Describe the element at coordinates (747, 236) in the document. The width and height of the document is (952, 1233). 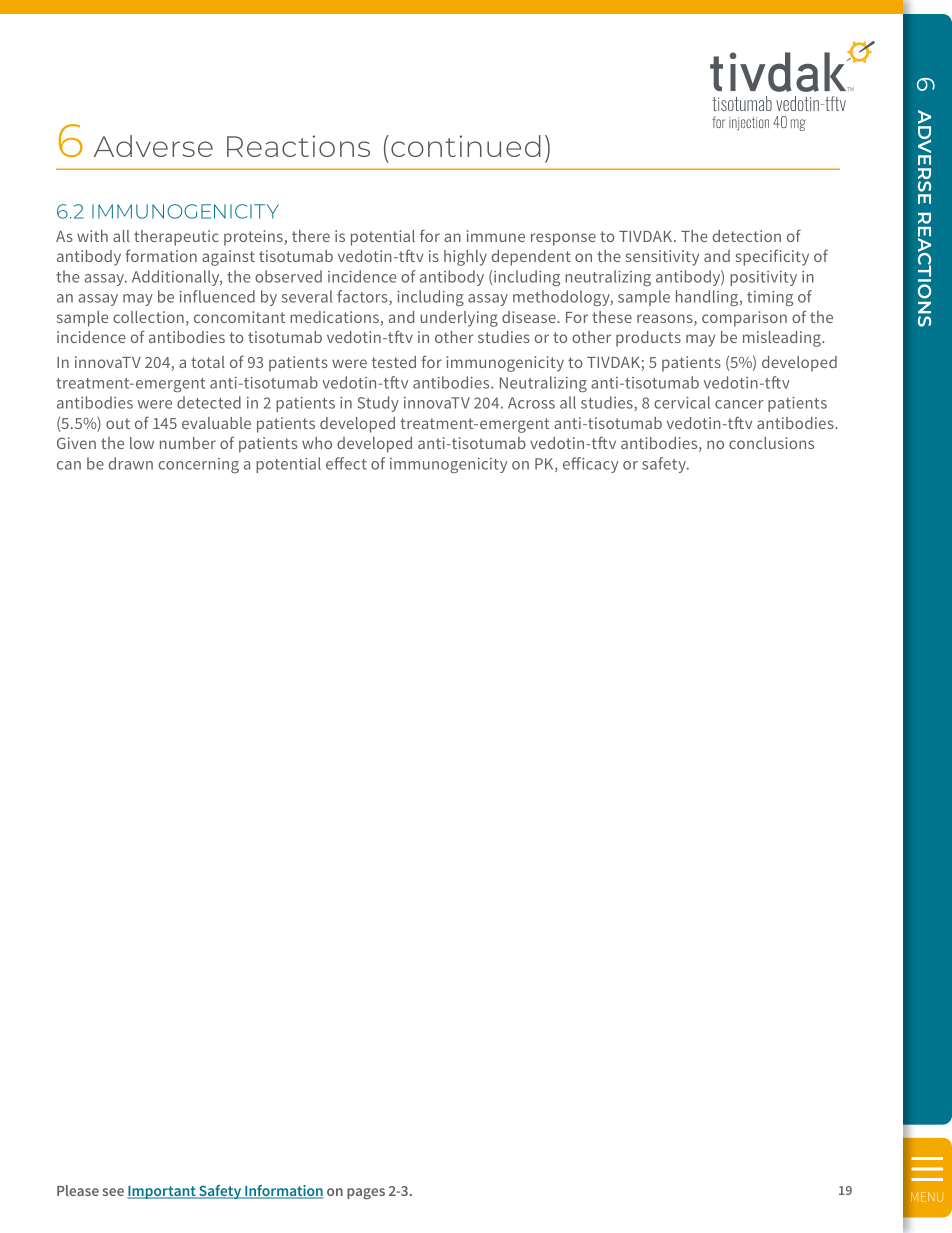
I see `detection` at that location.
